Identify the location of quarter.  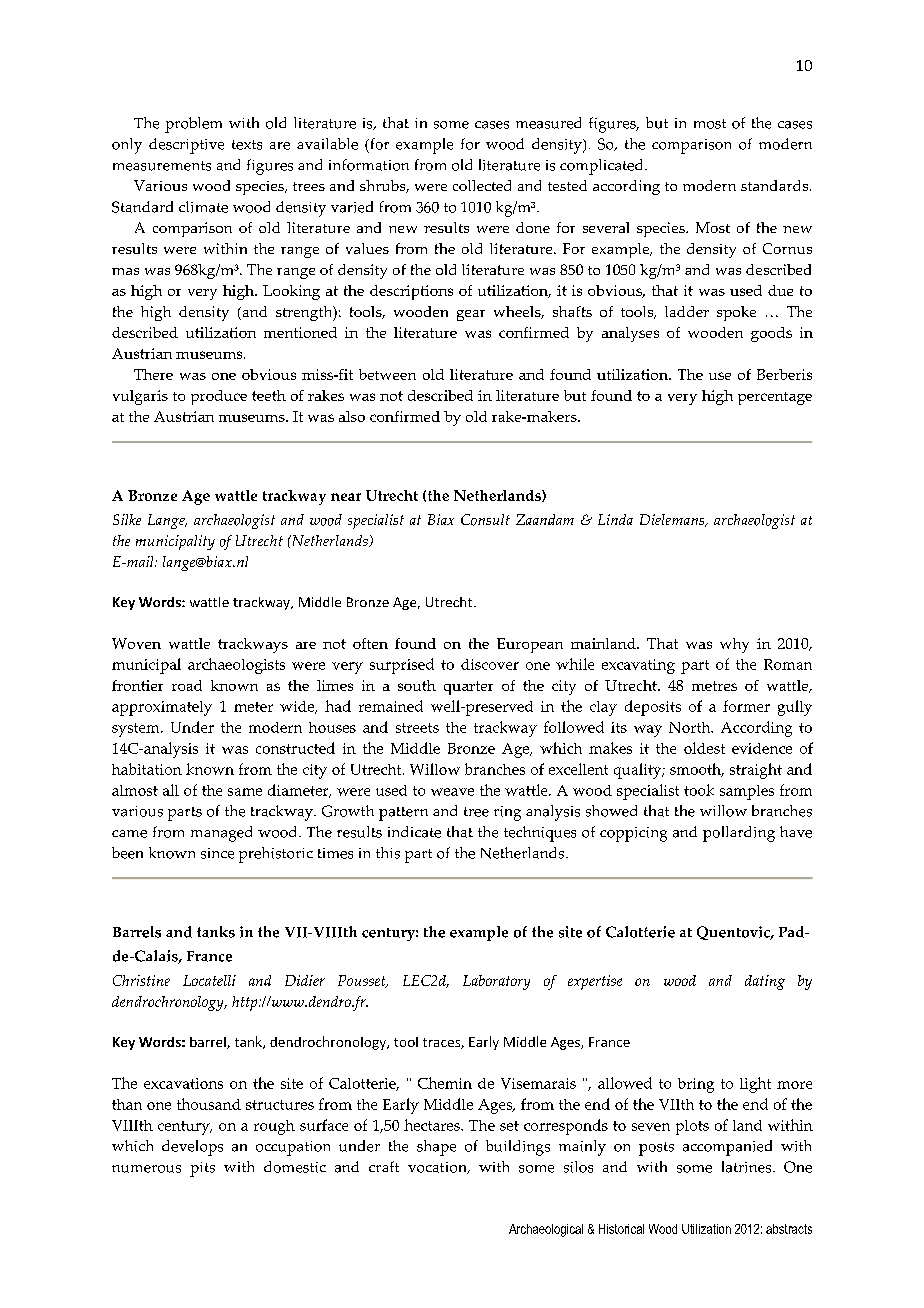
(468, 688).
